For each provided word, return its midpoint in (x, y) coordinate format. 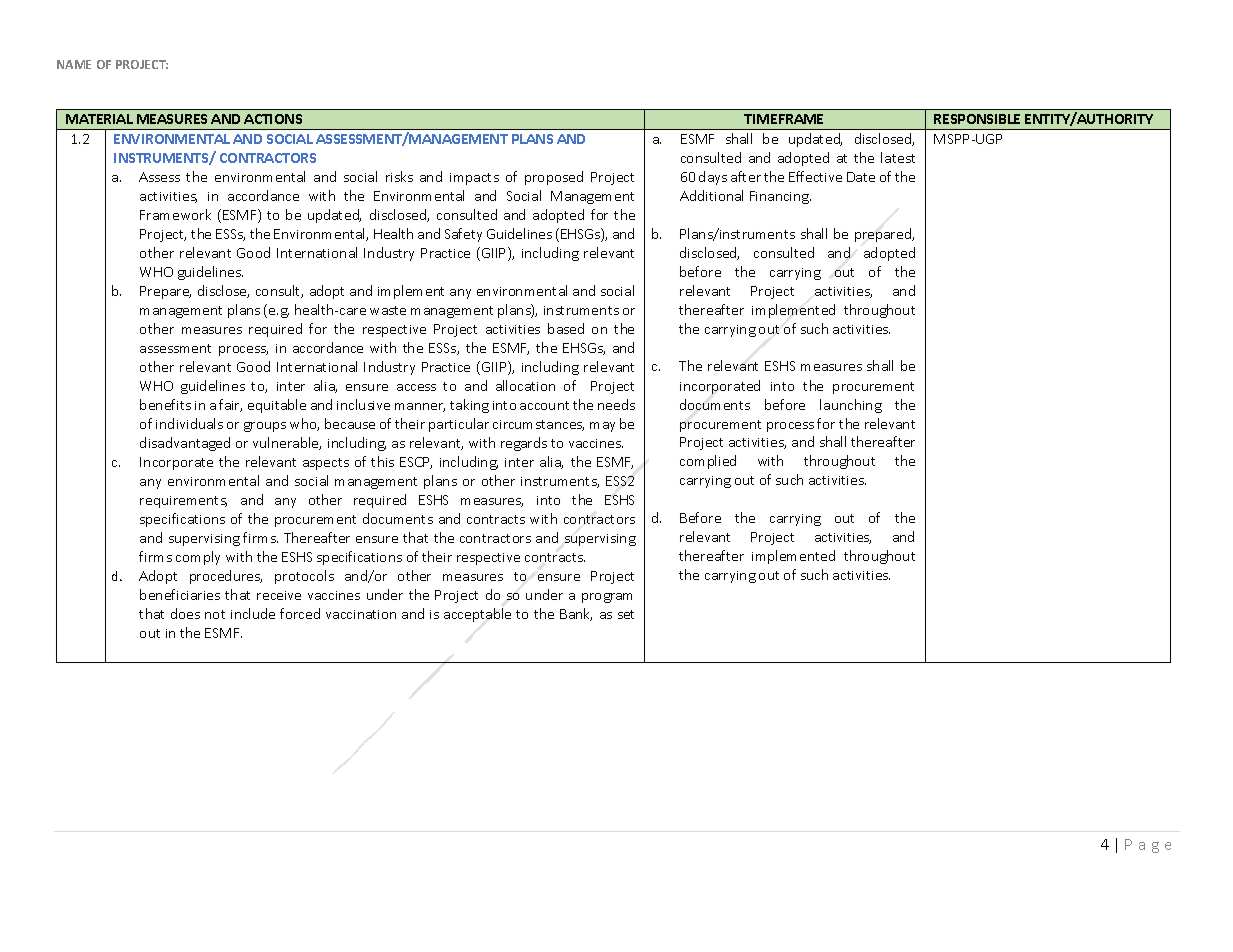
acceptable (477, 615)
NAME (74, 64)
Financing (780, 197)
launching (851, 406)
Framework (175, 214)
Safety (463, 235)
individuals (189, 423)
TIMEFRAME (783, 119)
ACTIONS (273, 119)
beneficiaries (180, 594)
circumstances (538, 425)
